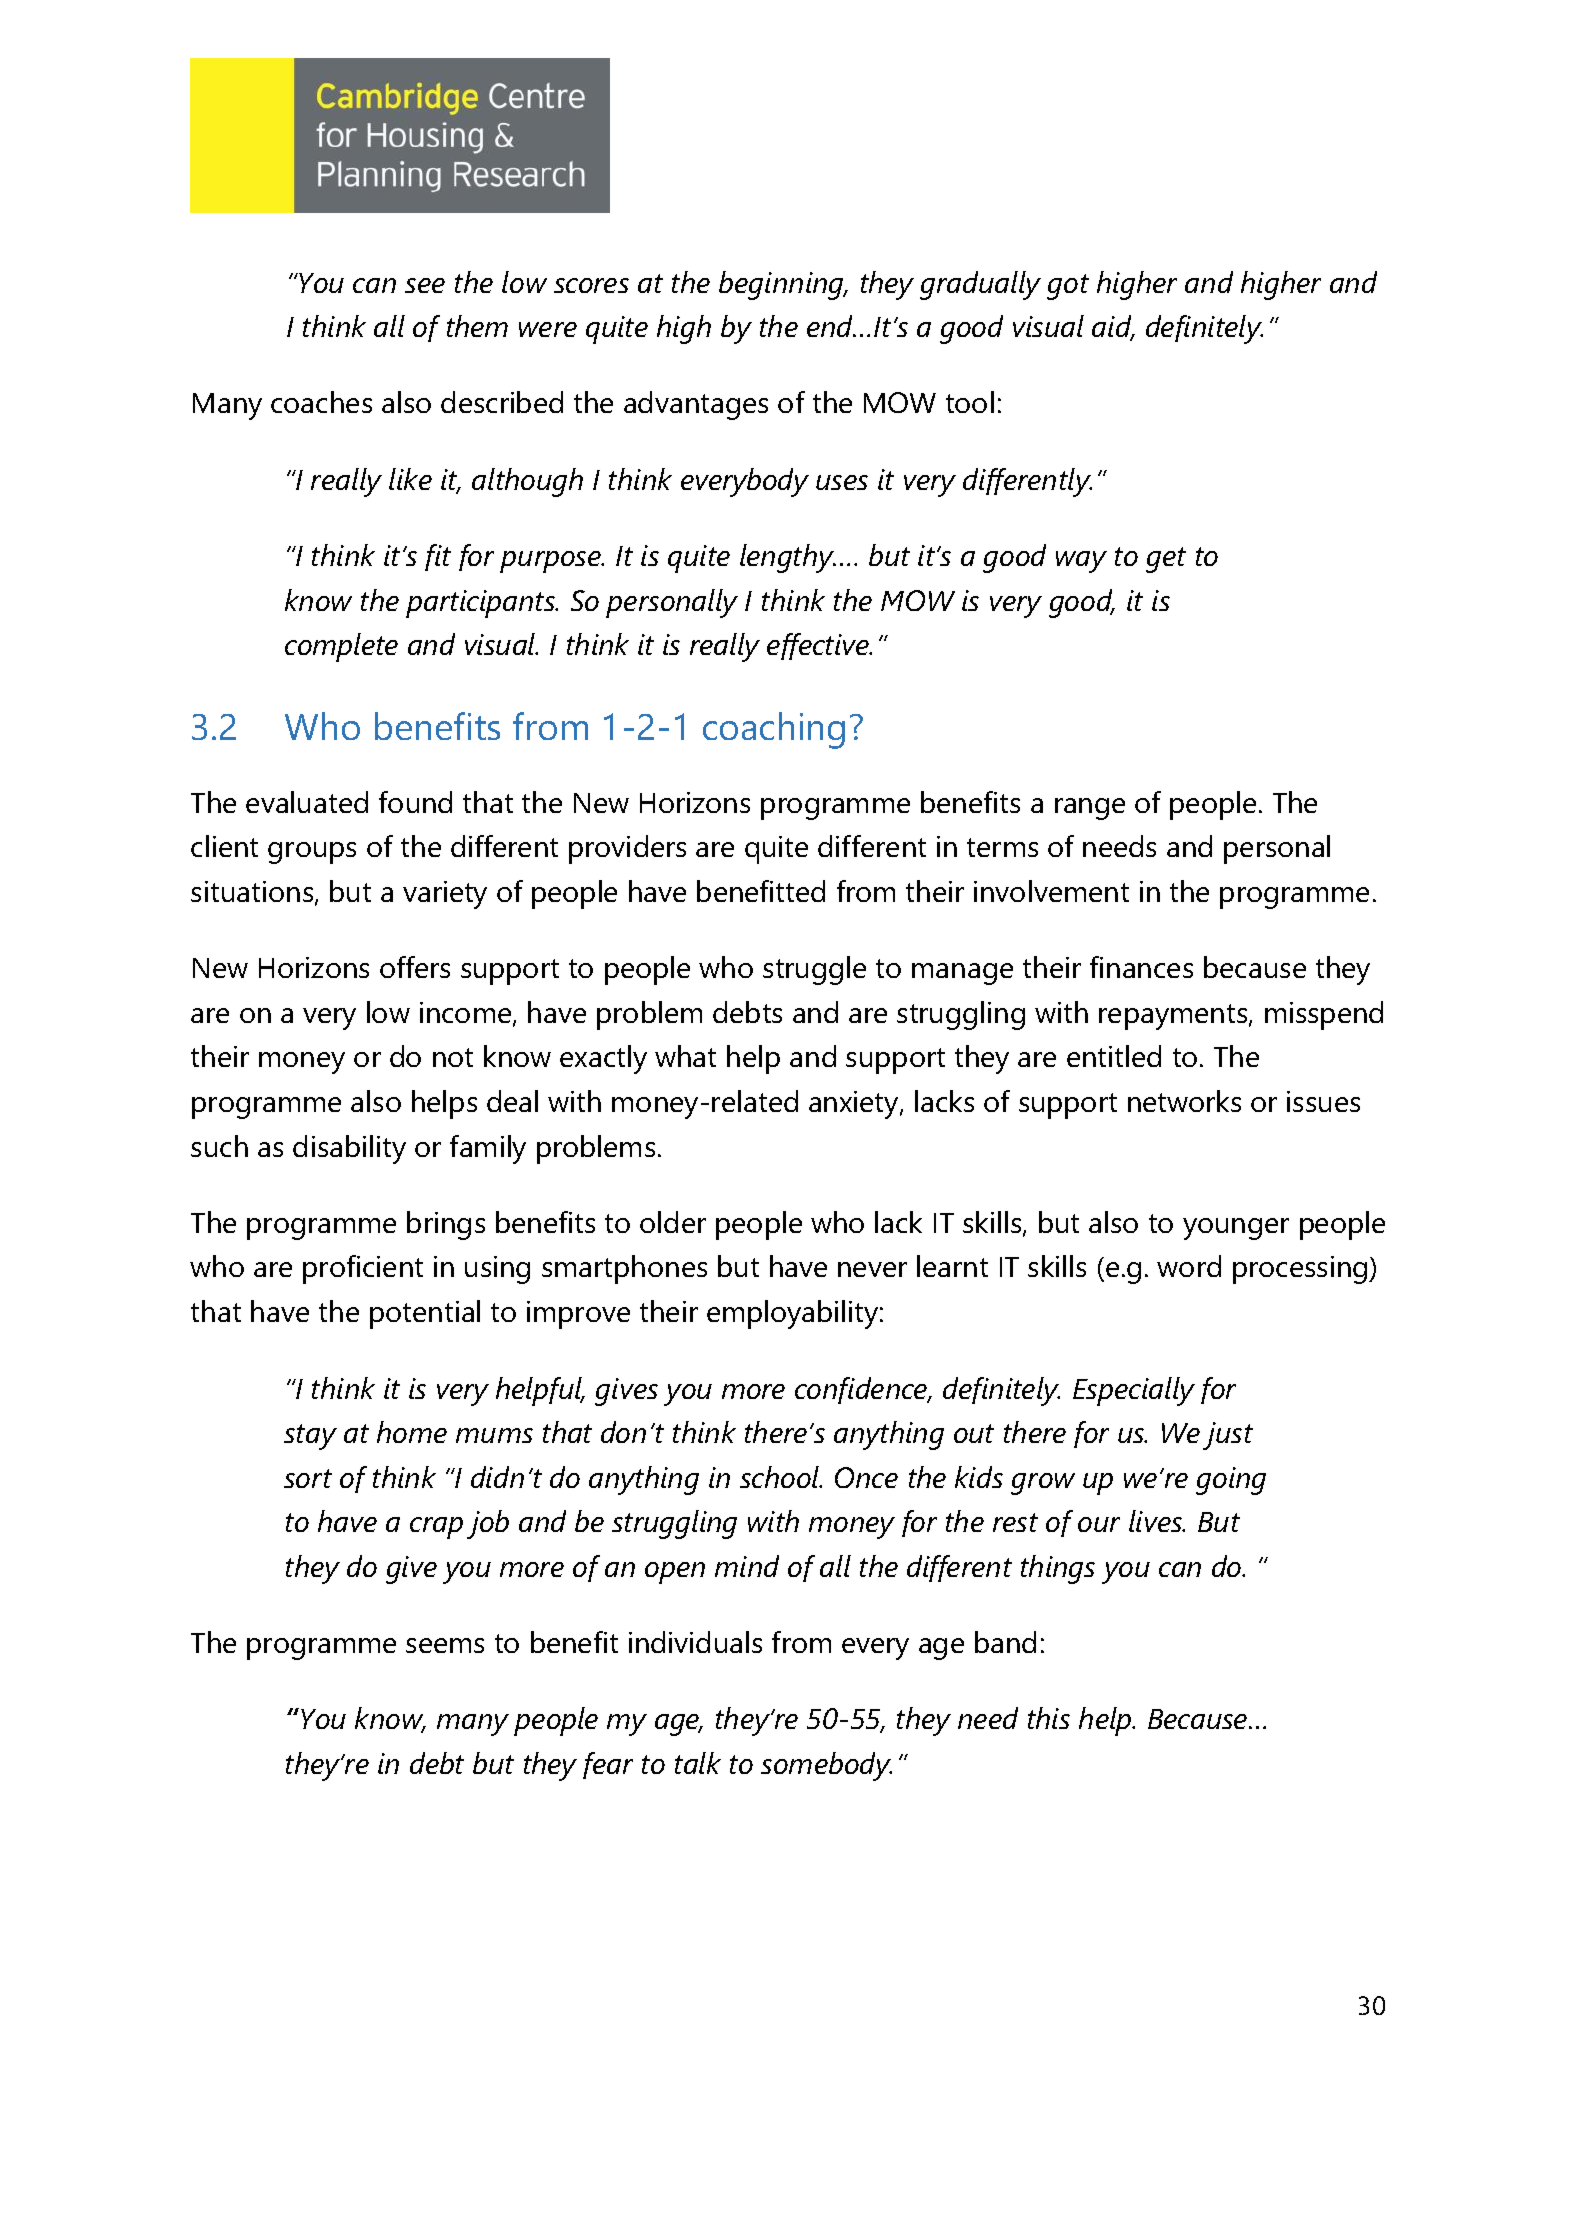  Describe the element at coordinates (814, 970) in the screenshot. I see `struggle` at that location.
